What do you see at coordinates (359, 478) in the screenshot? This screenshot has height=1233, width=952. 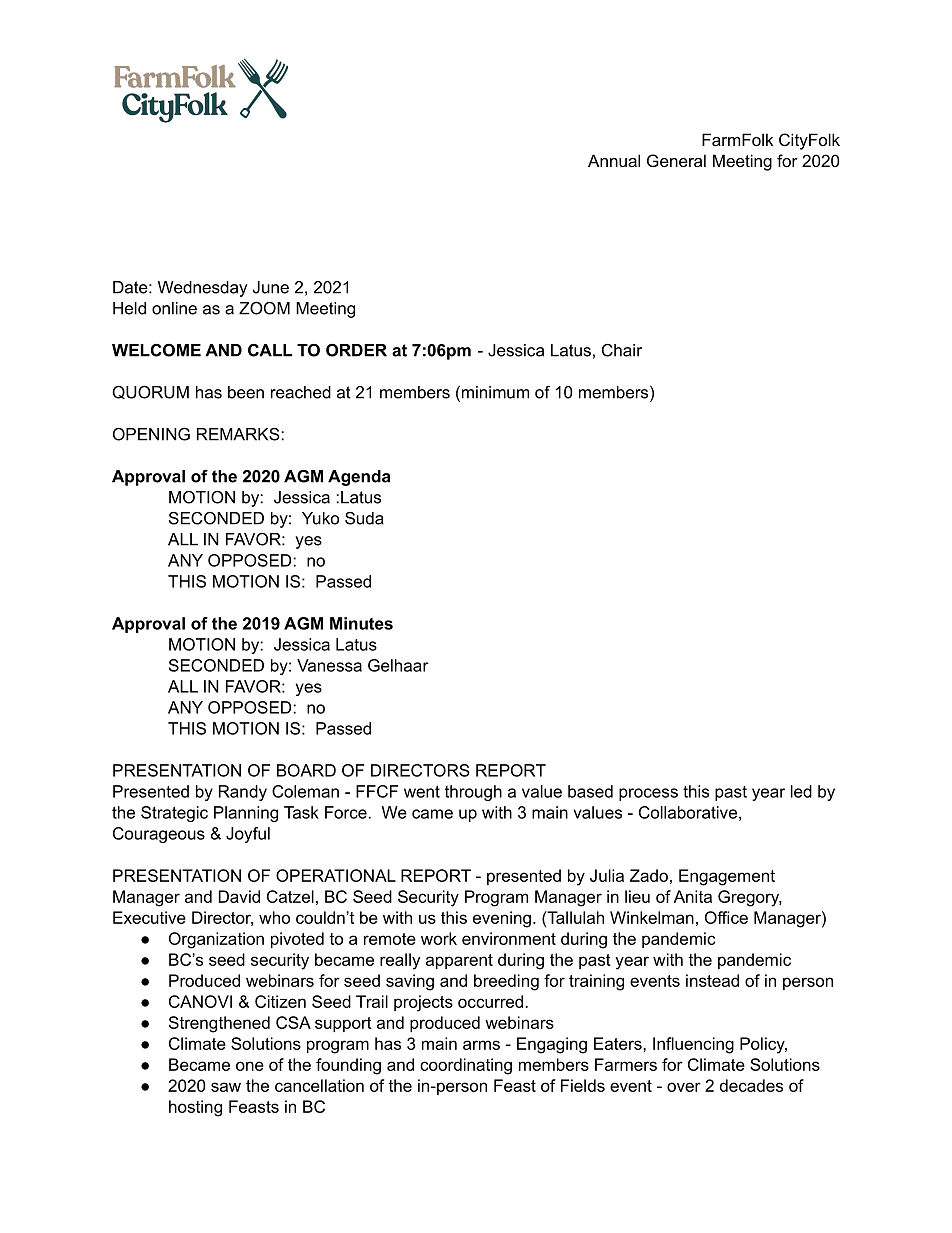 I see `Agenda` at bounding box center [359, 478].
